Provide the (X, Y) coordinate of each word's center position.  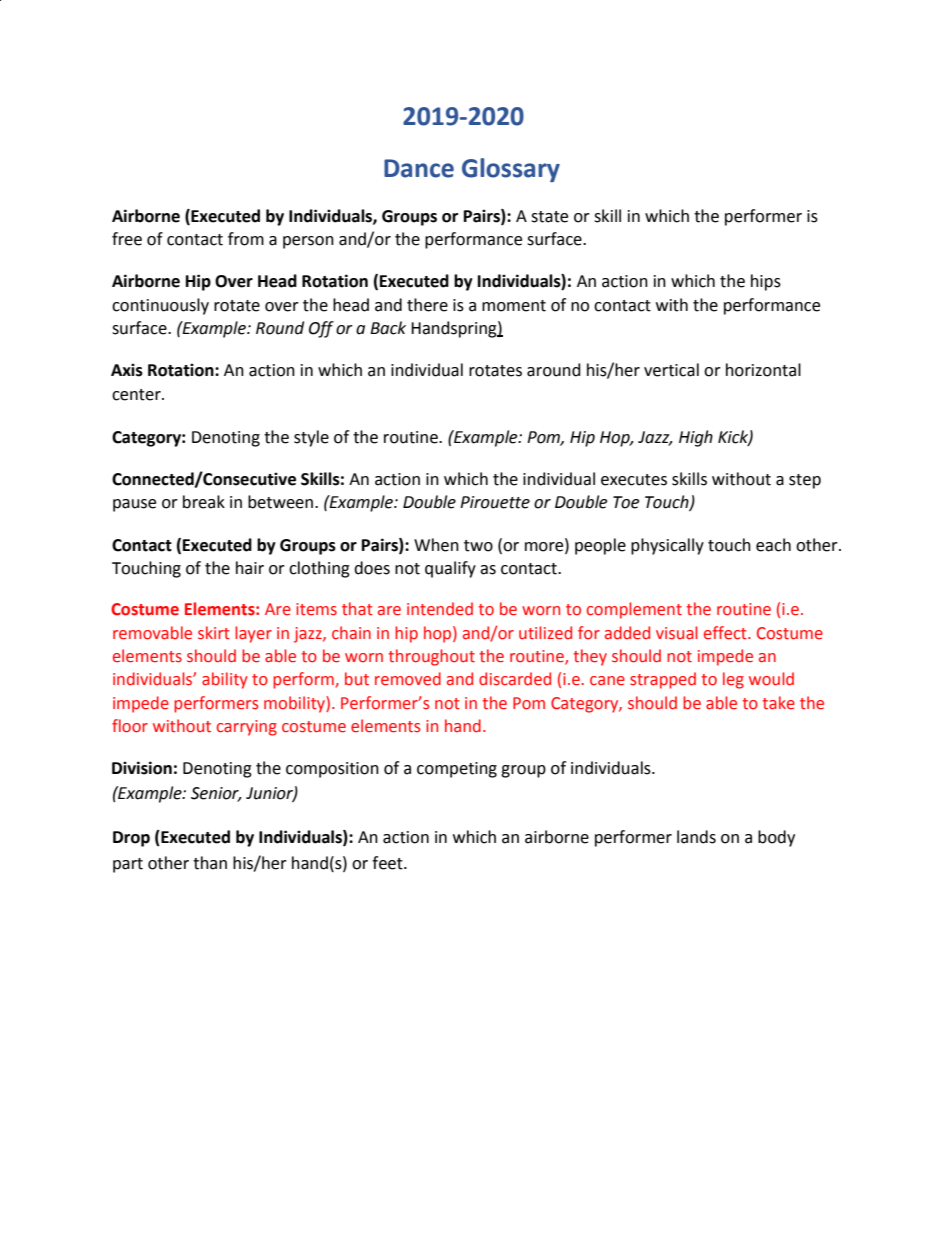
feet (388, 863)
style (311, 438)
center (137, 395)
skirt (214, 633)
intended (440, 609)
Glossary (511, 170)
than (210, 863)
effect (726, 633)
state (549, 217)
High (696, 438)
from (246, 239)
